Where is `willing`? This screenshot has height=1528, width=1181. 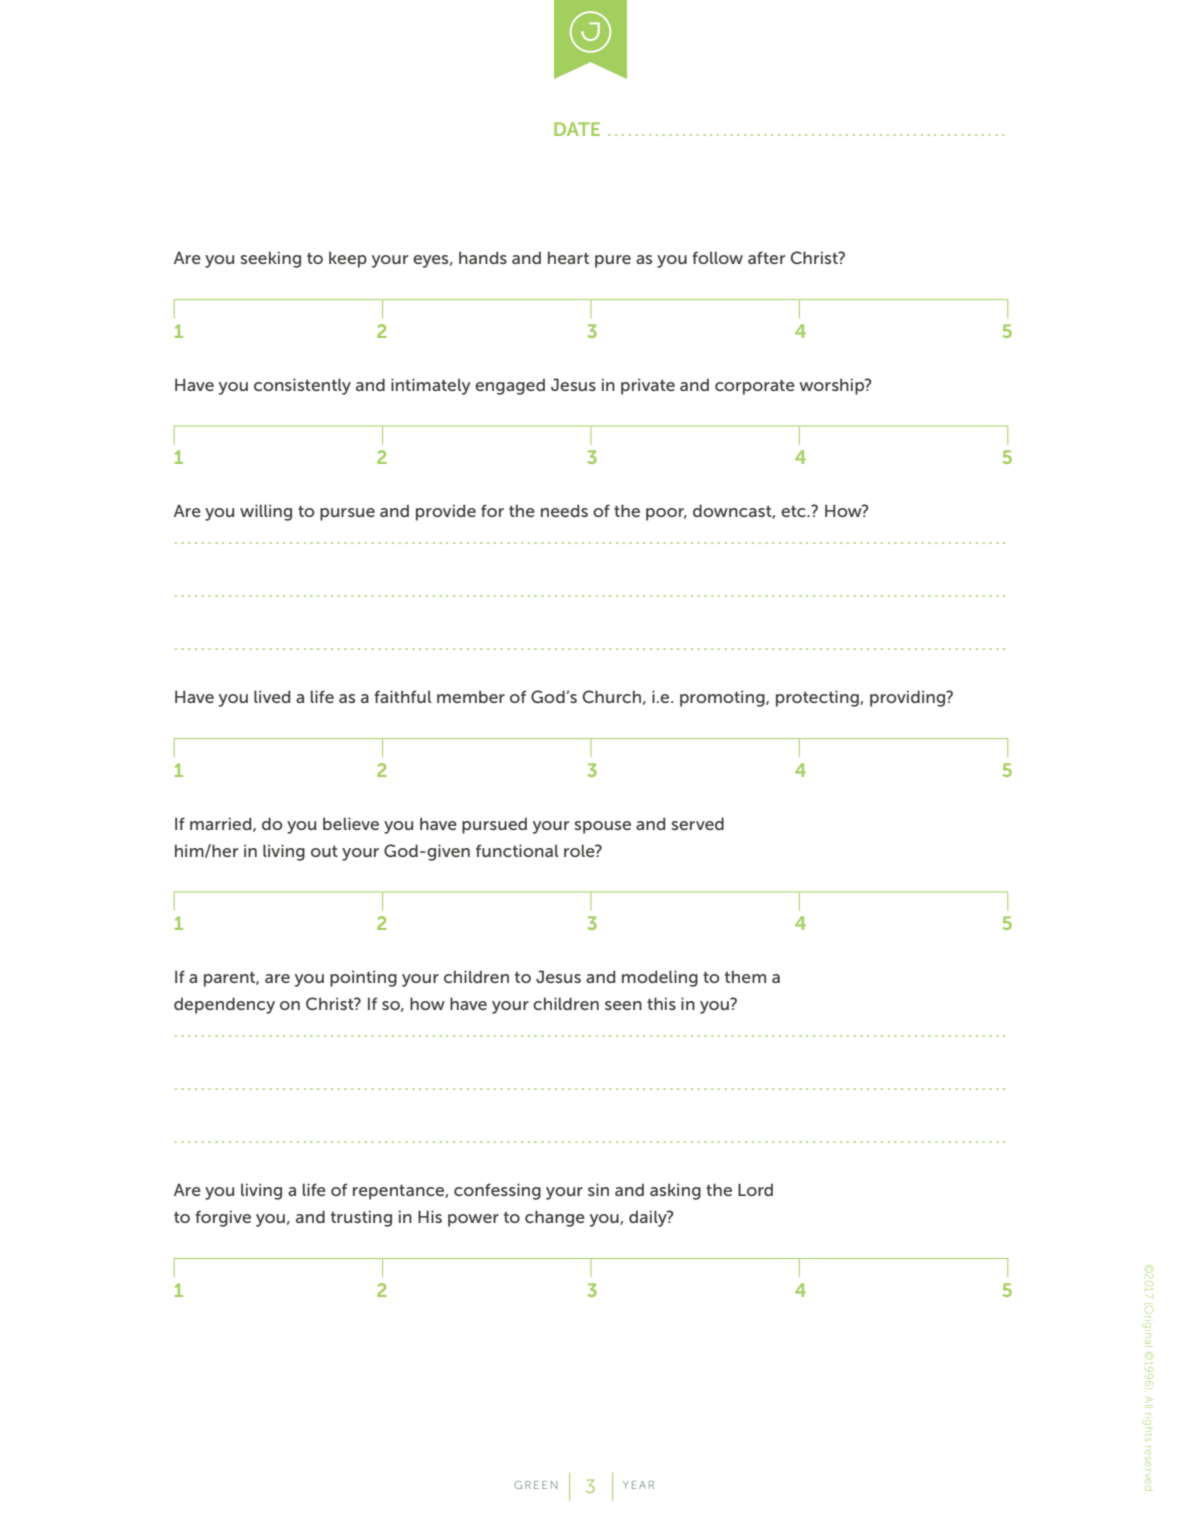 willing is located at coordinates (266, 512).
